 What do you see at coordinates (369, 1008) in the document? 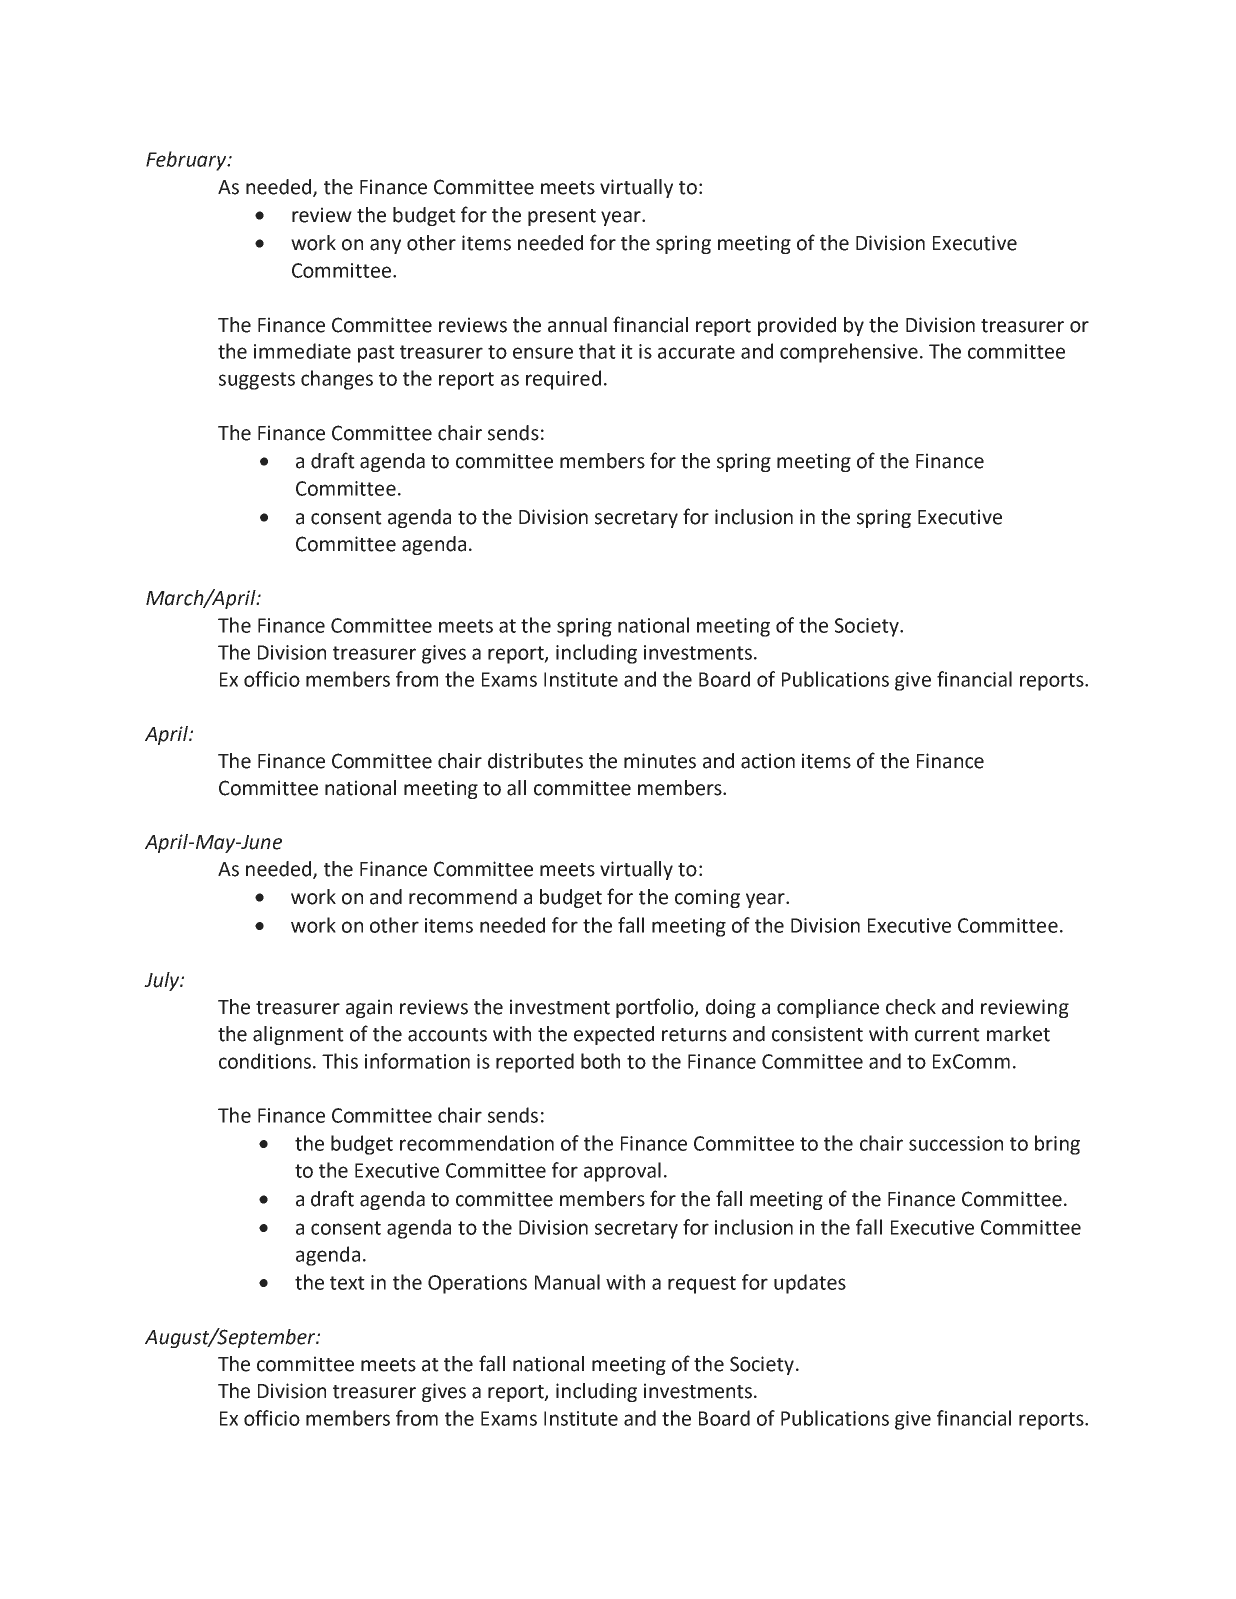
I see `again` at bounding box center [369, 1008].
